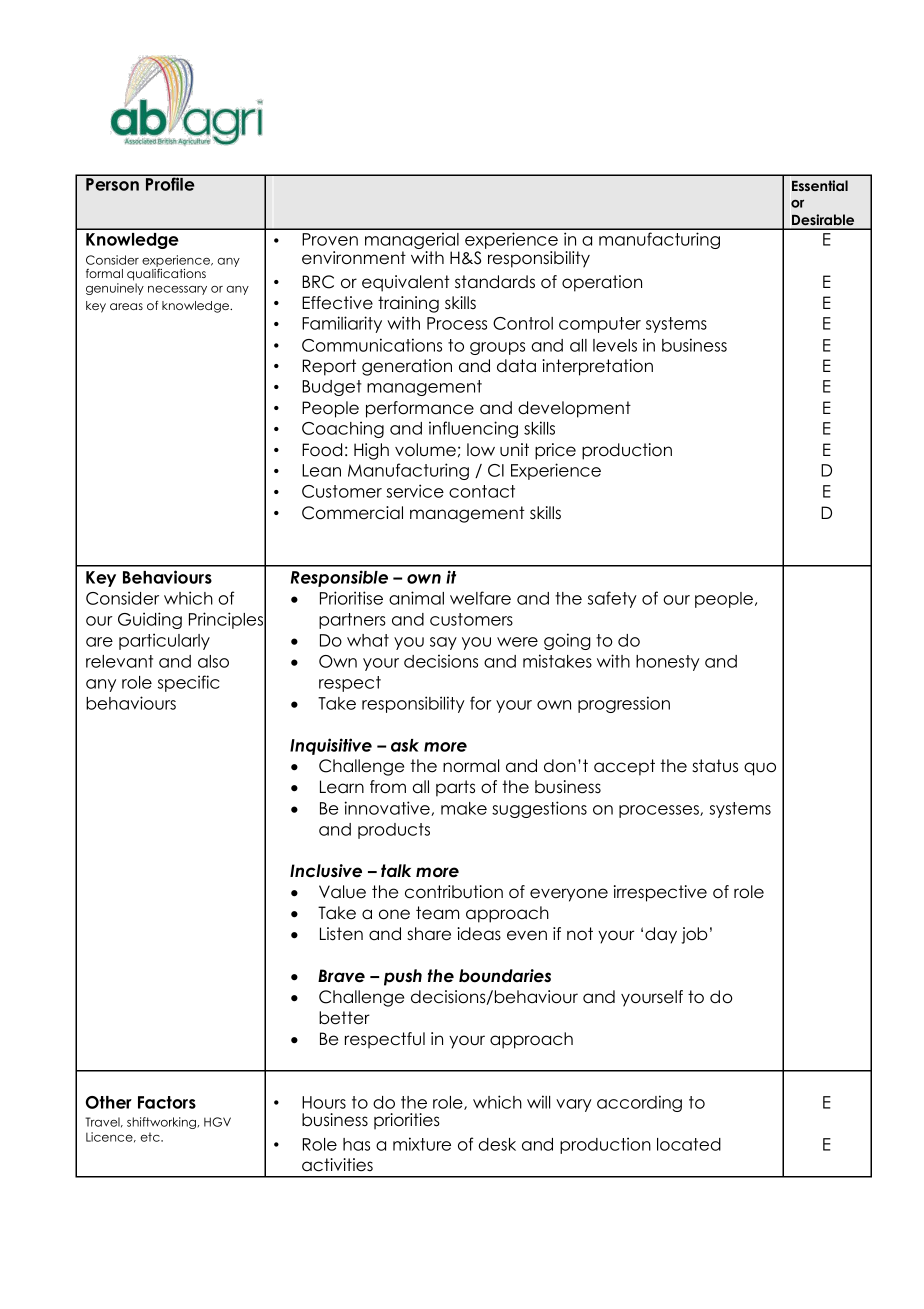  I want to click on specific, so click(189, 683).
